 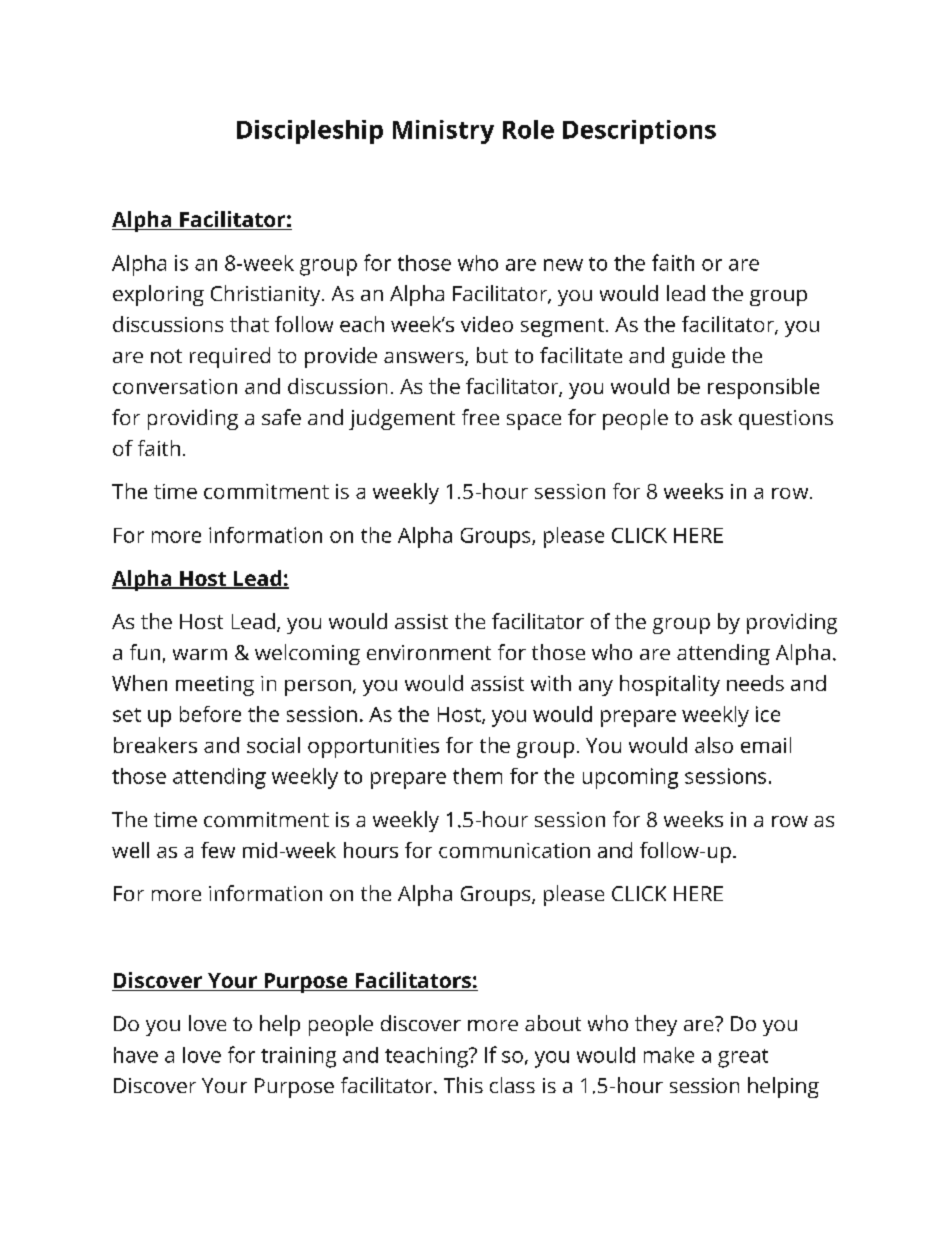 I want to click on upcoming, so click(x=630, y=778).
